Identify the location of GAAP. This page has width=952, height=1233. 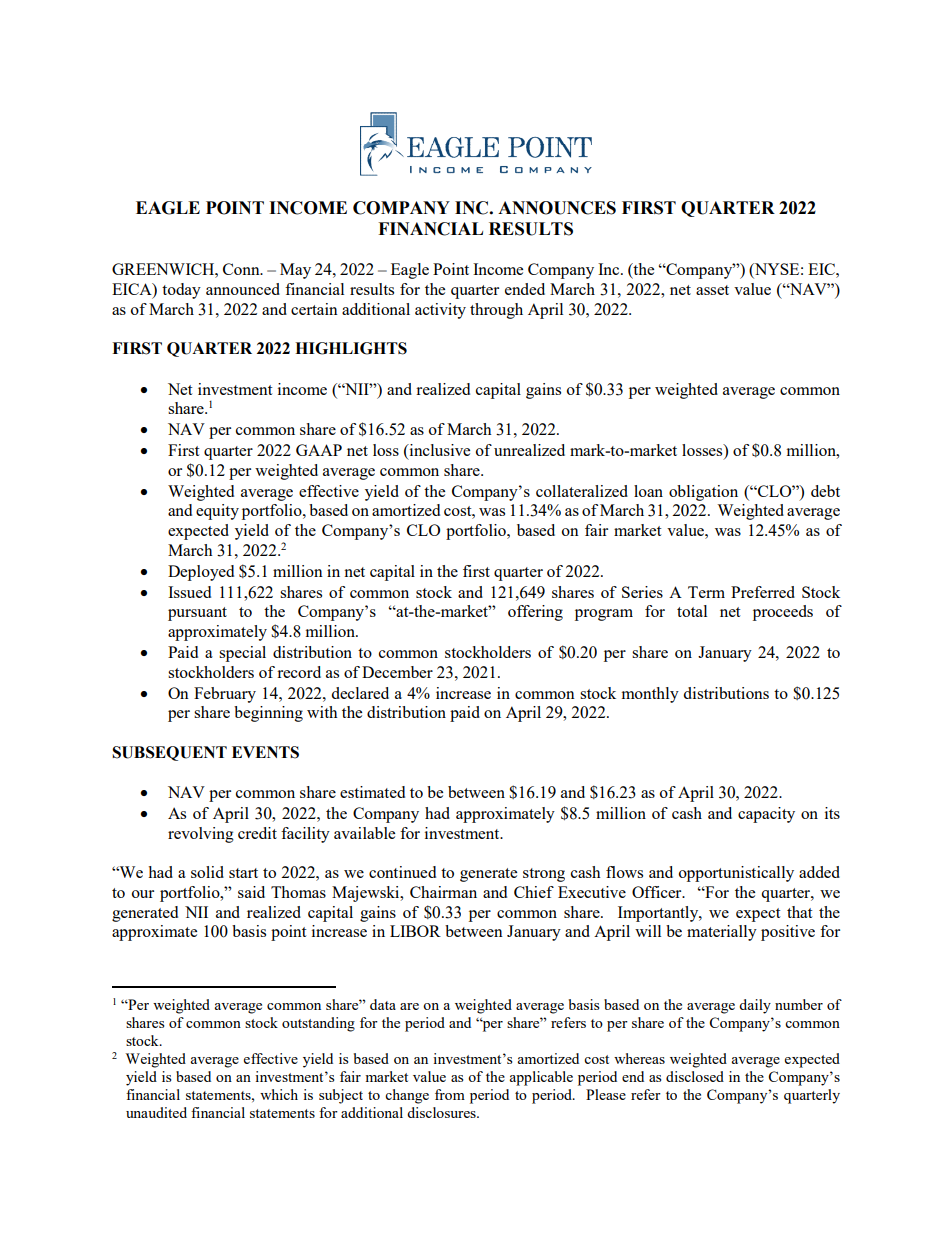
(319, 450).
